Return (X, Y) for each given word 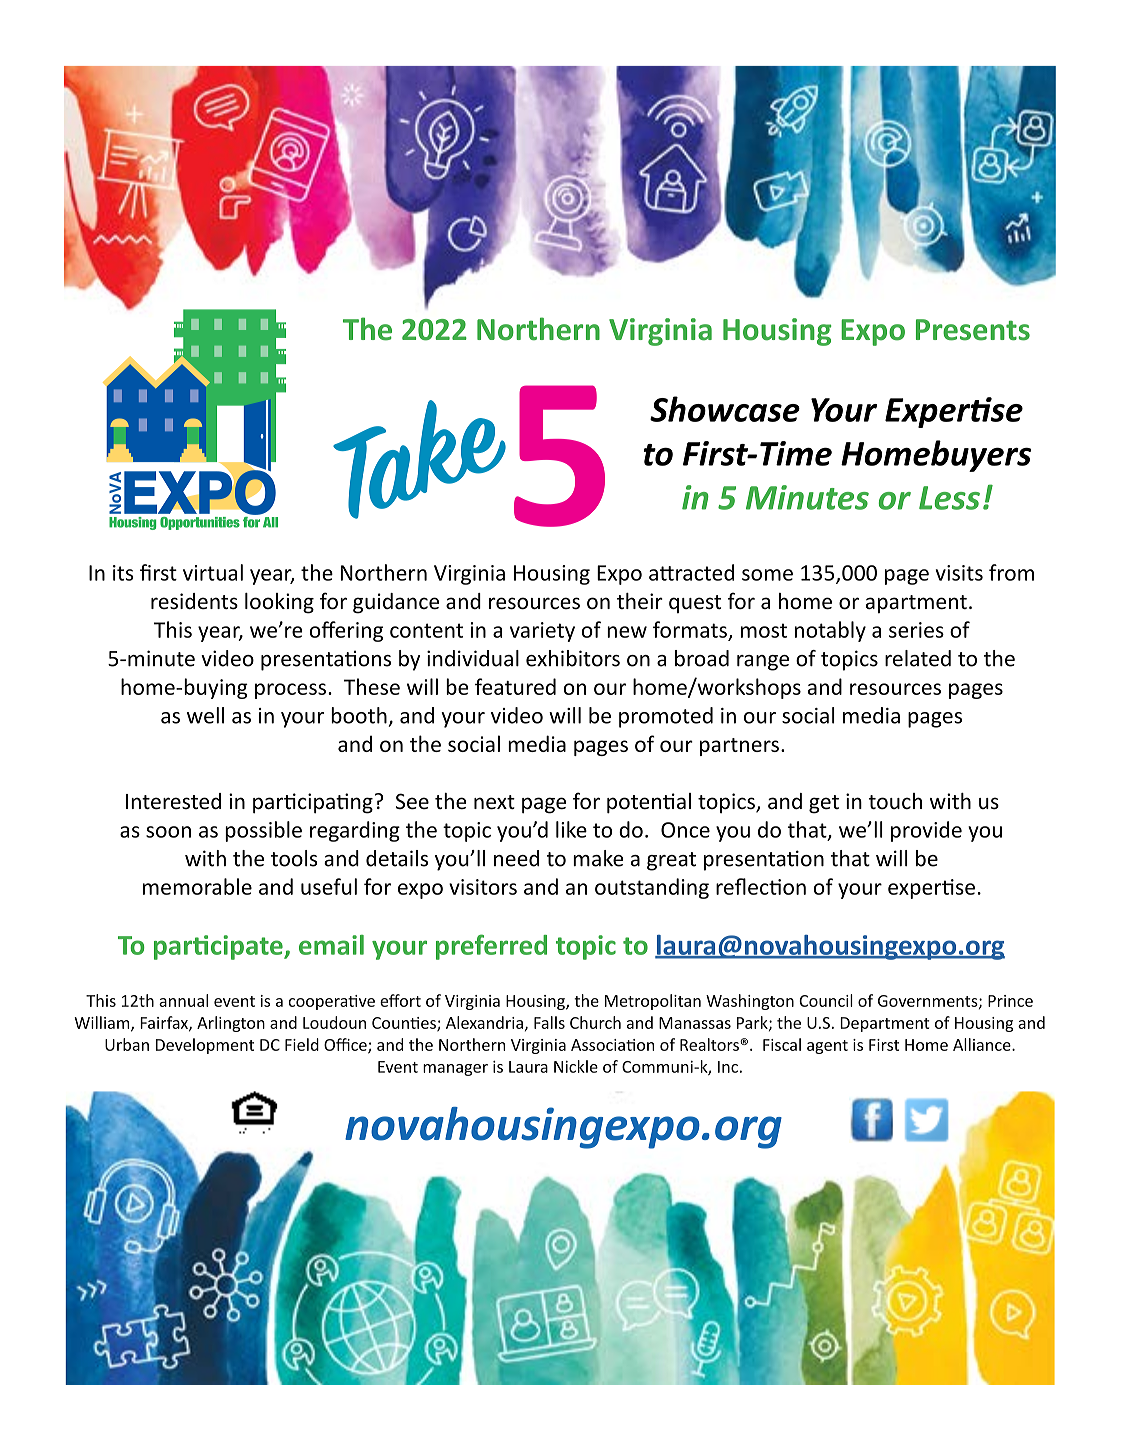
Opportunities (200, 523)
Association (612, 1045)
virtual (213, 572)
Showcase (725, 409)
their (640, 601)
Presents (973, 330)
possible (263, 831)
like (571, 829)
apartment (916, 604)
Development (205, 1046)
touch (895, 801)
